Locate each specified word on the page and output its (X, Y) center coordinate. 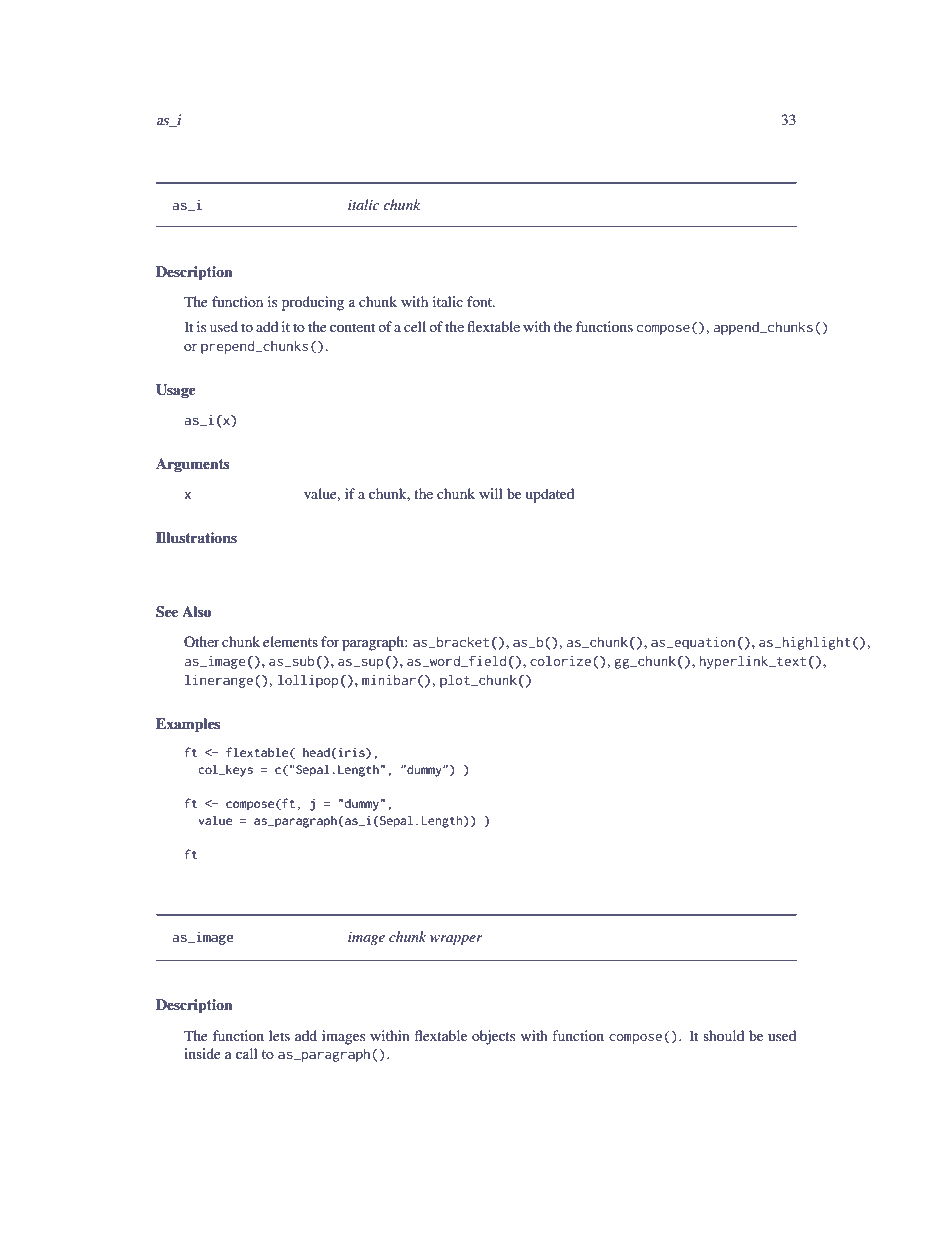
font (481, 301)
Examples (188, 725)
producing (313, 303)
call (247, 1053)
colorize (560, 660)
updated (550, 495)
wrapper (456, 940)
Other (202, 641)
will (491, 493)
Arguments (193, 465)
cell (415, 326)
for (330, 641)
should (723, 1035)
